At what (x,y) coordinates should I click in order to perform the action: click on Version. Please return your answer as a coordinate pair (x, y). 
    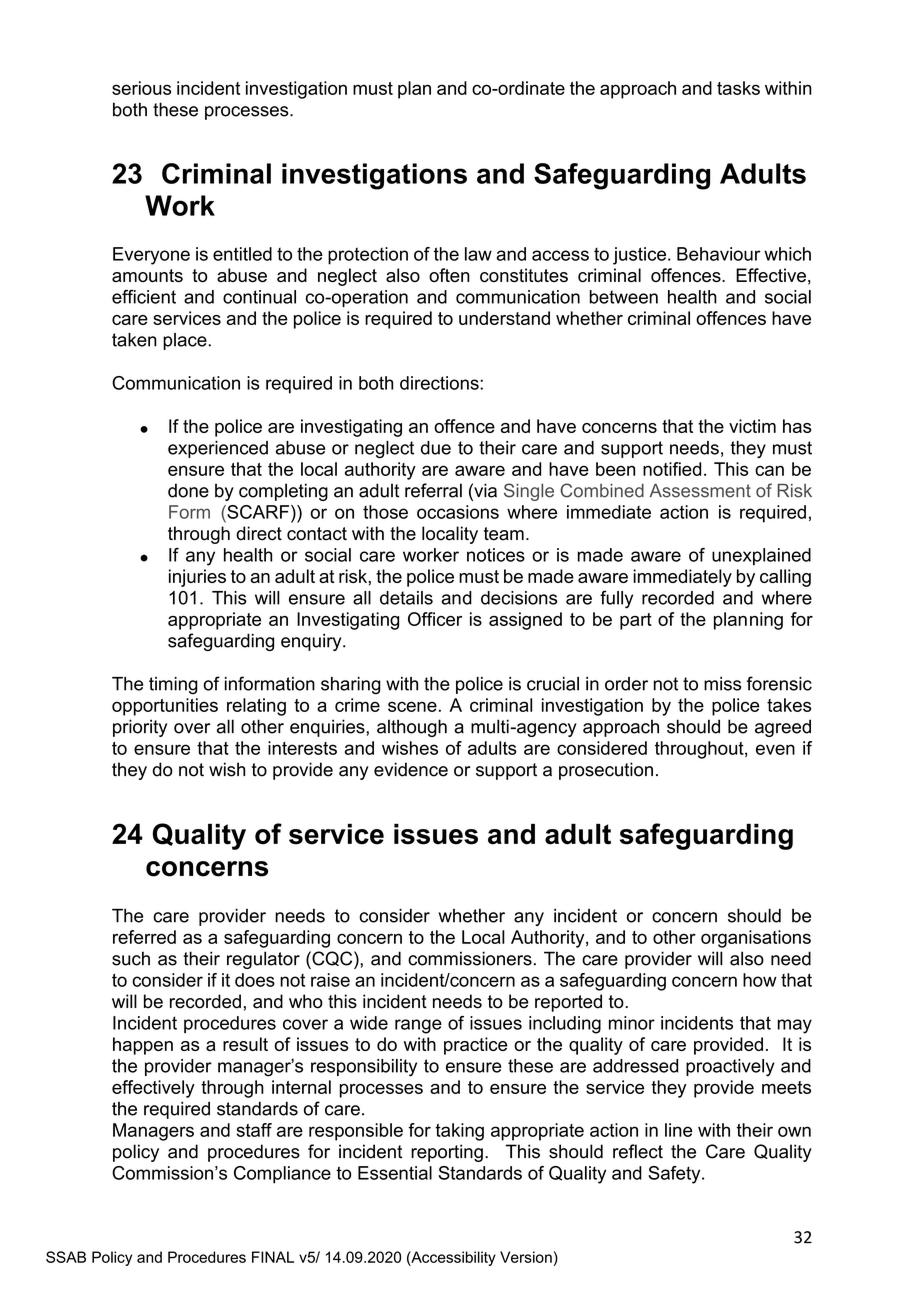
    Looking at the image, I should click on (526, 1257).
